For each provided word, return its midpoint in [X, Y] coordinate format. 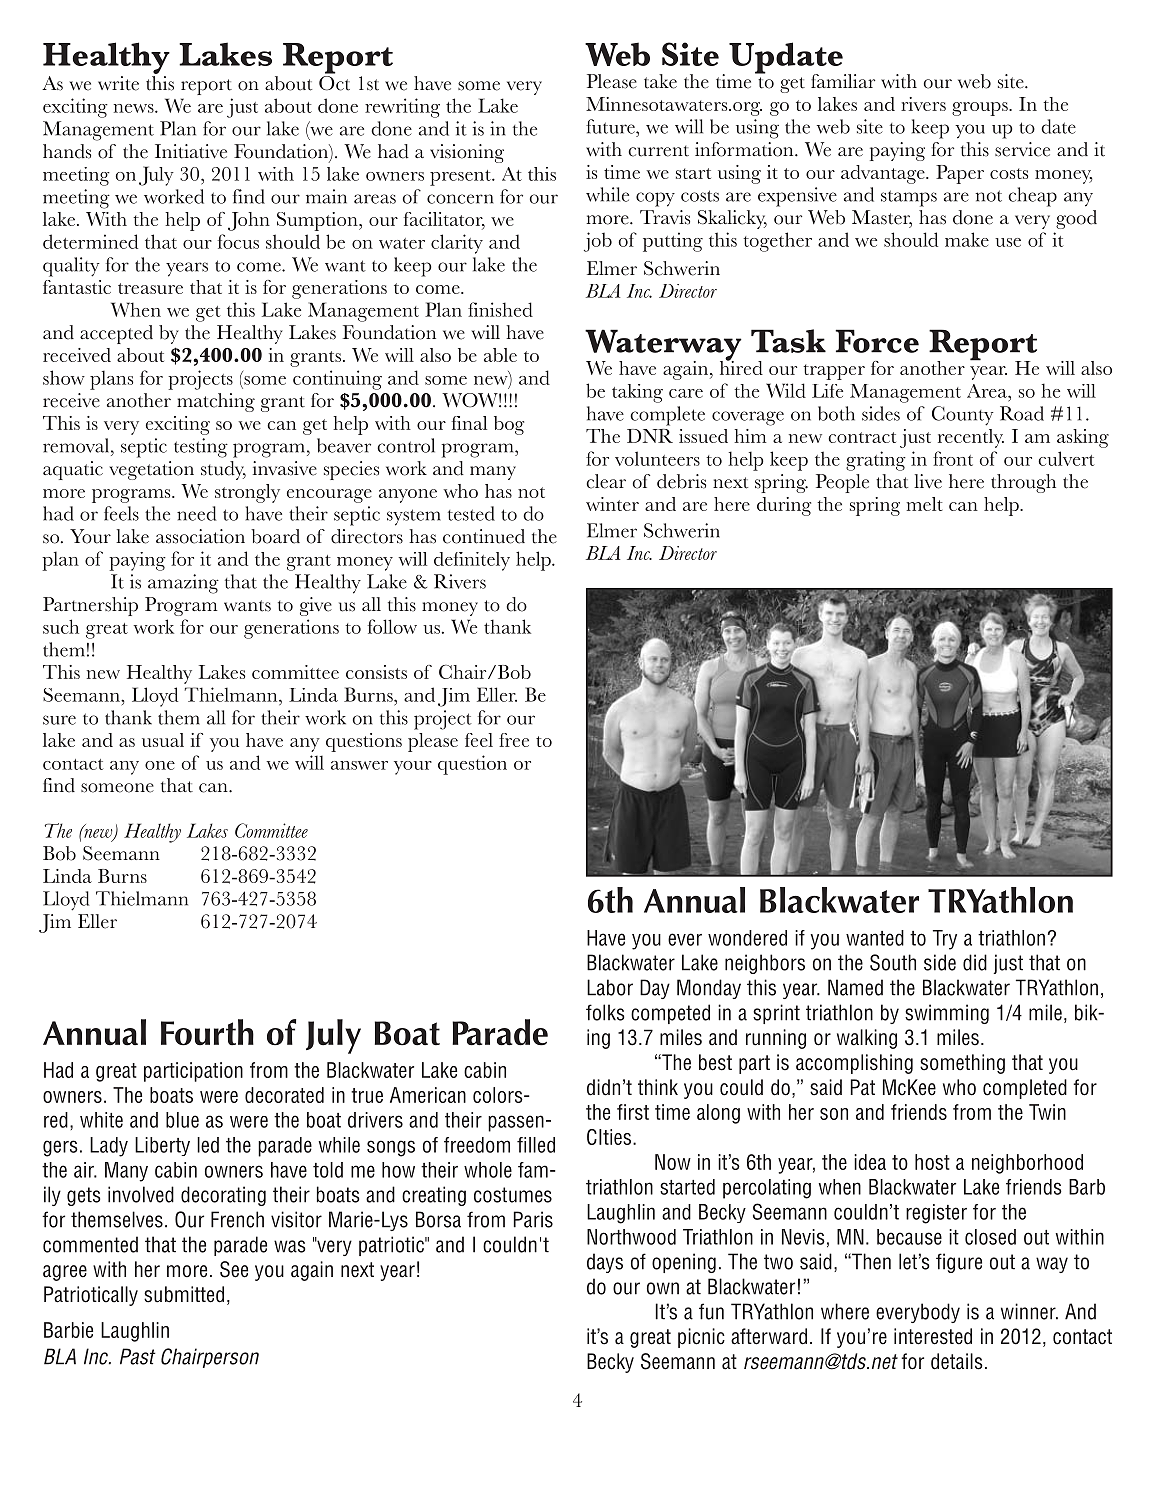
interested [933, 1336]
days [605, 1263]
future [611, 126]
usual [163, 740]
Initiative [191, 151]
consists [376, 672]
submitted [184, 1294]
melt [924, 504]
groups [981, 109]
